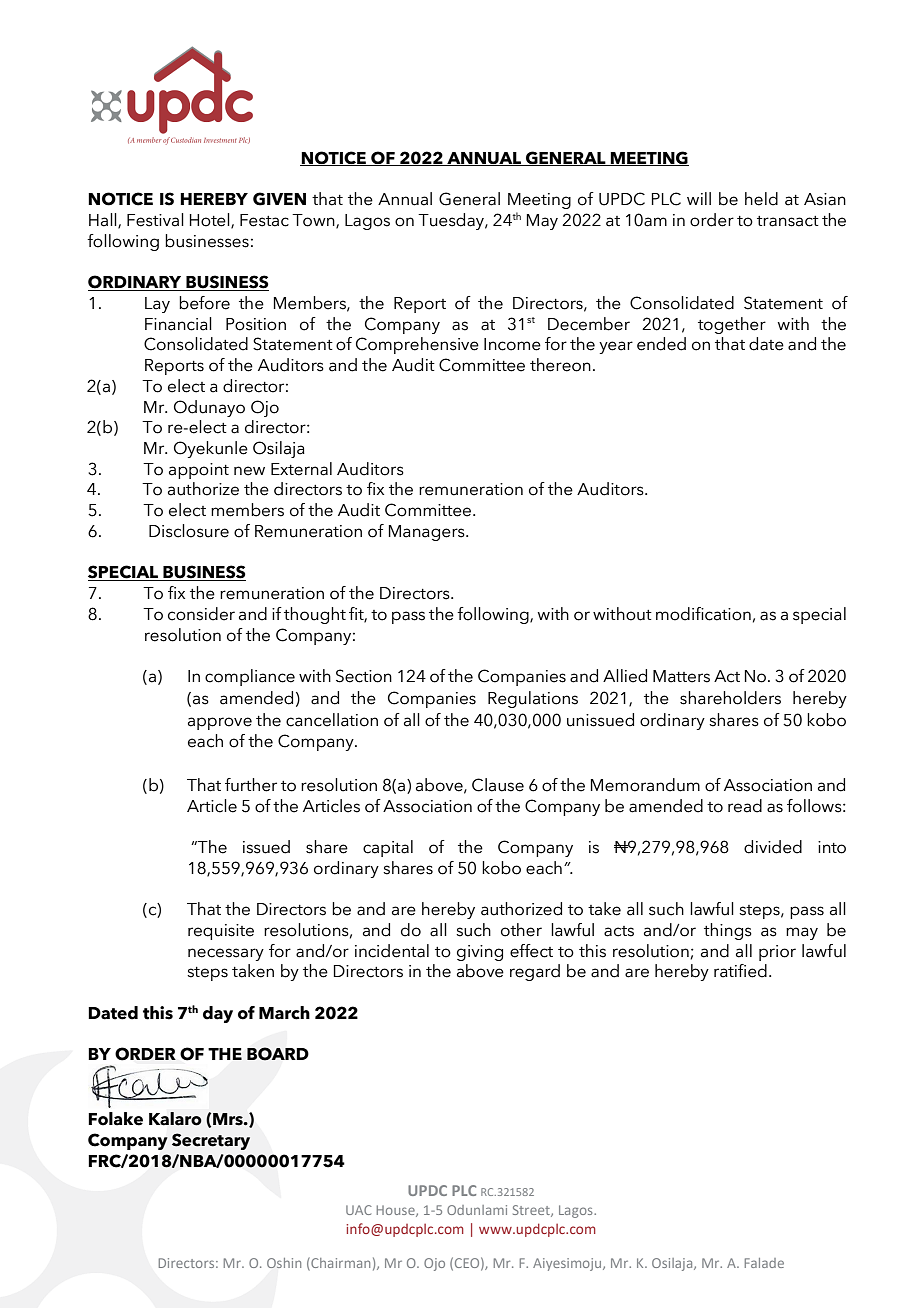 The width and height of the screenshot is (924, 1308). Describe the element at coordinates (221, 932) in the screenshot. I see `requisite` at that location.
